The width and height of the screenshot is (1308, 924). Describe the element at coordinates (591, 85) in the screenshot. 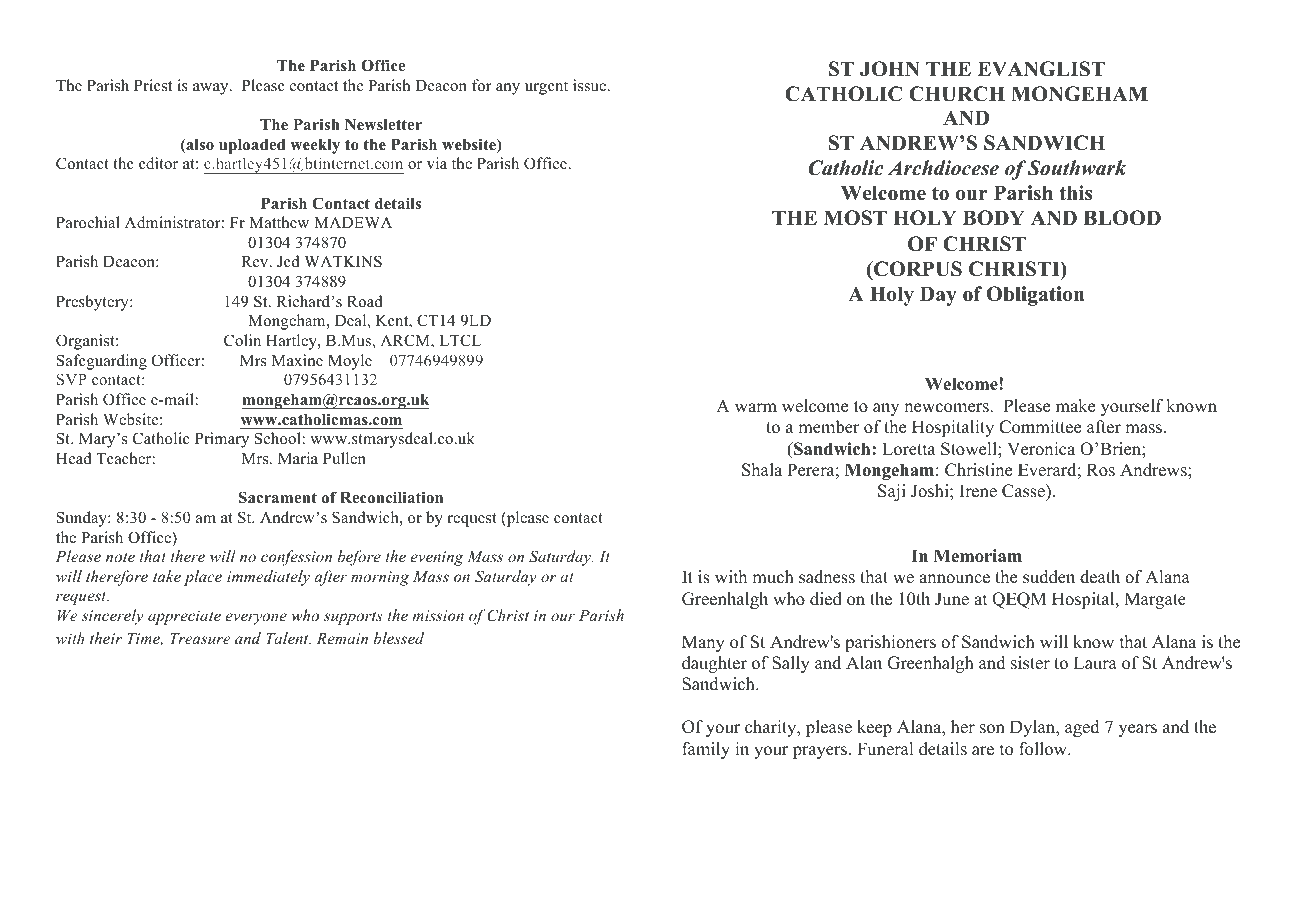

I see `issue` at that location.
